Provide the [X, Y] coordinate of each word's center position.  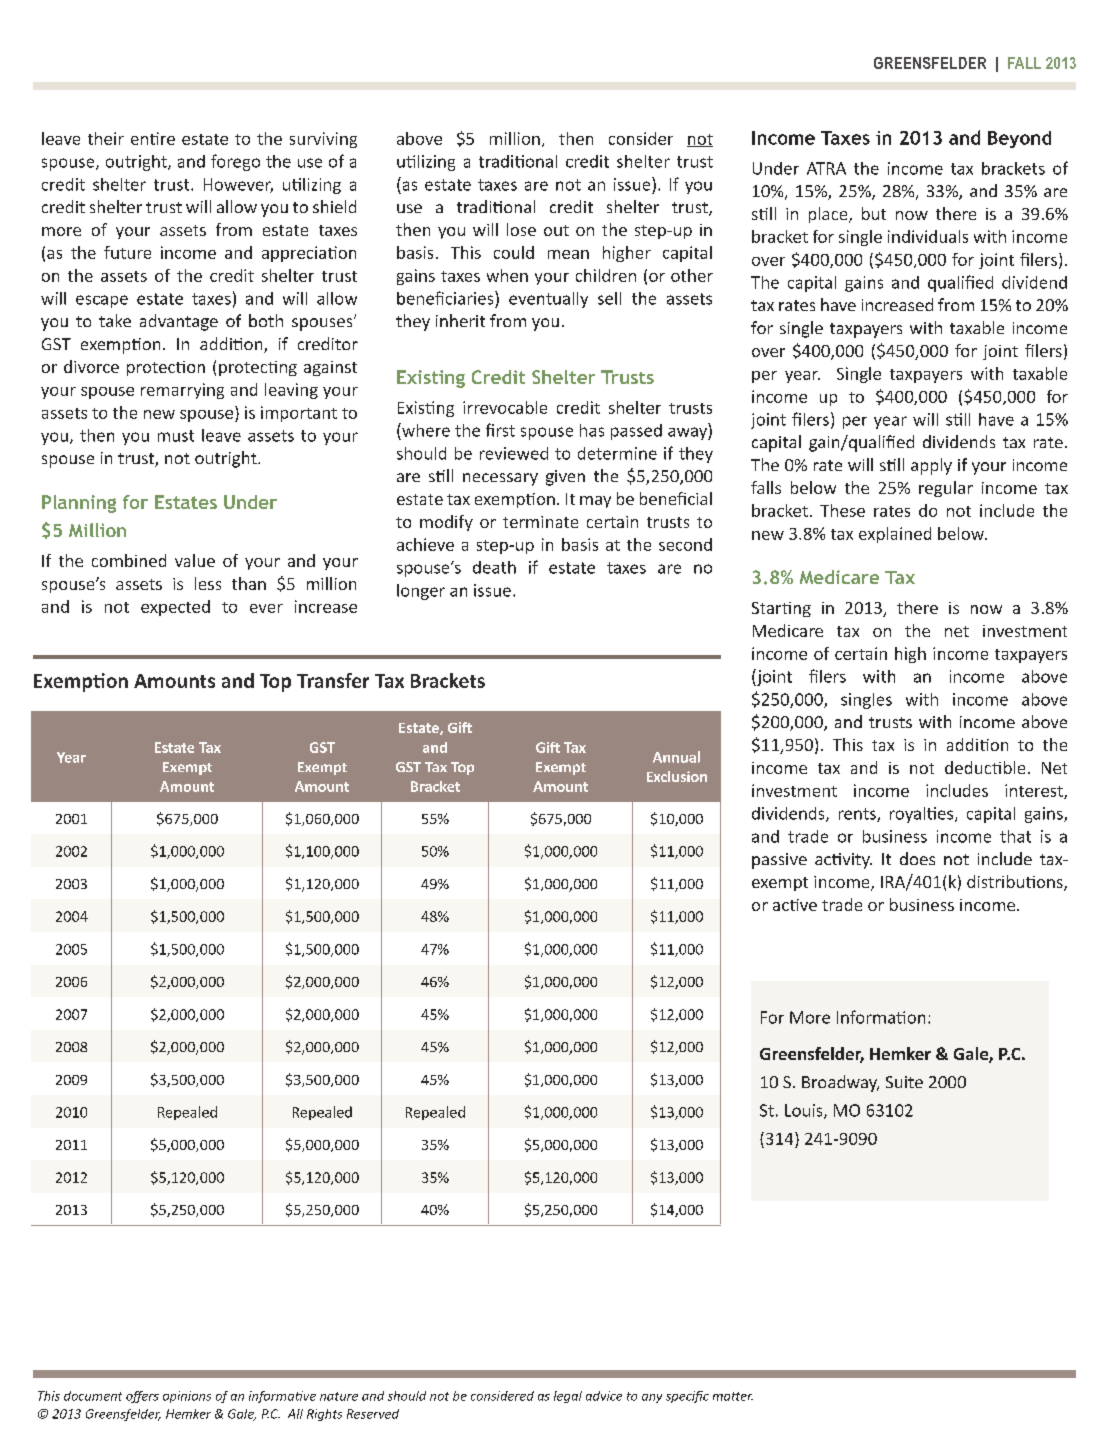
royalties [923, 815]
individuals [928, 236]
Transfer [333, 680]
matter [733, 1396]
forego [235, 162]
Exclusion [677, 776]
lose [521, 229]
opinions [187, 1397]
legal [568, 1397]
